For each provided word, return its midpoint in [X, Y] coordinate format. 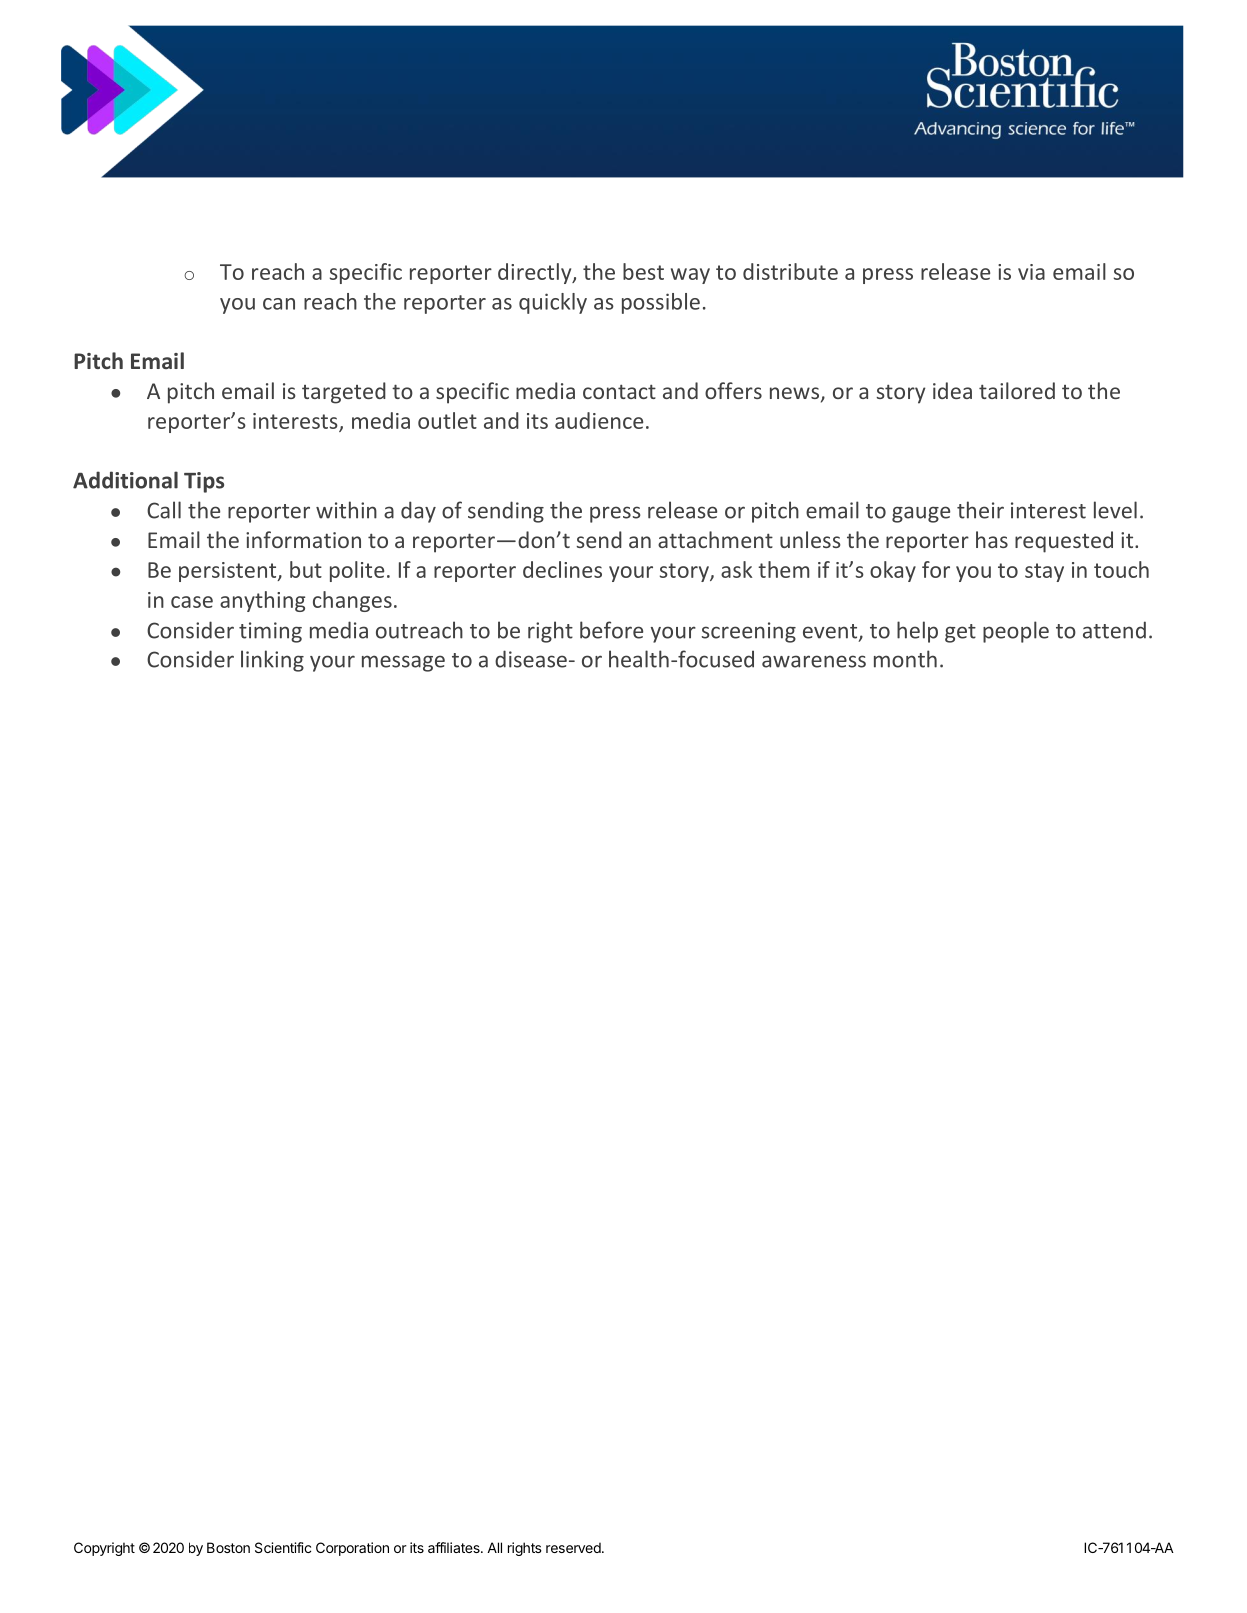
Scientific [283, 1547]
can [279, 304]
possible [661, 303]
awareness [814, 661]
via [1031, 272]
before [611, 630]
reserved [574, 1547]
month [905, 659]
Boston [228, 1547]
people [1016, 632]
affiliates [455, 1547]
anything [262, 601]
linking [272, 661]
